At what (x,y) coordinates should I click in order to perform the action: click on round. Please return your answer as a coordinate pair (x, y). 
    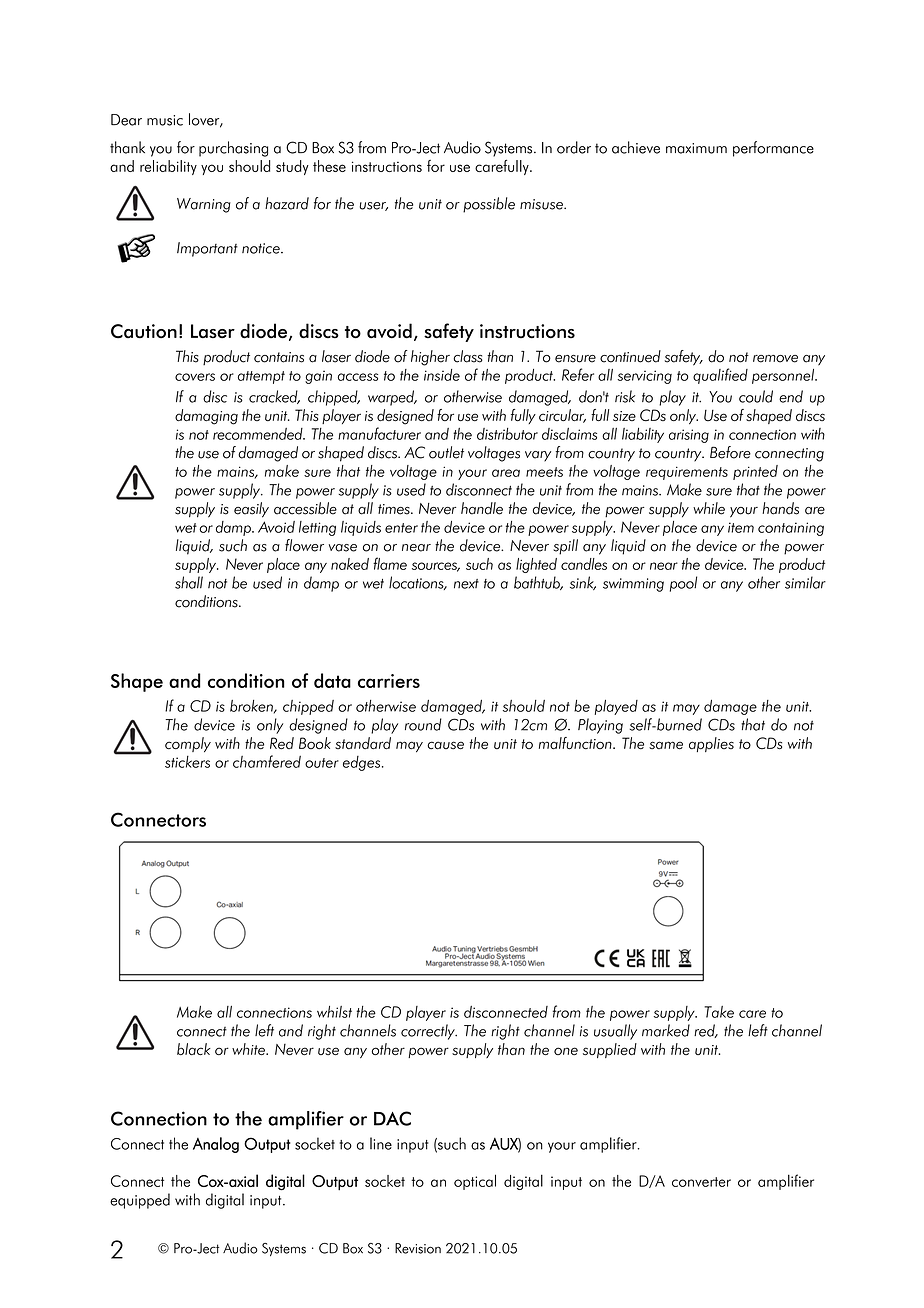
    Looking at the image, I should click on (423, 724).
